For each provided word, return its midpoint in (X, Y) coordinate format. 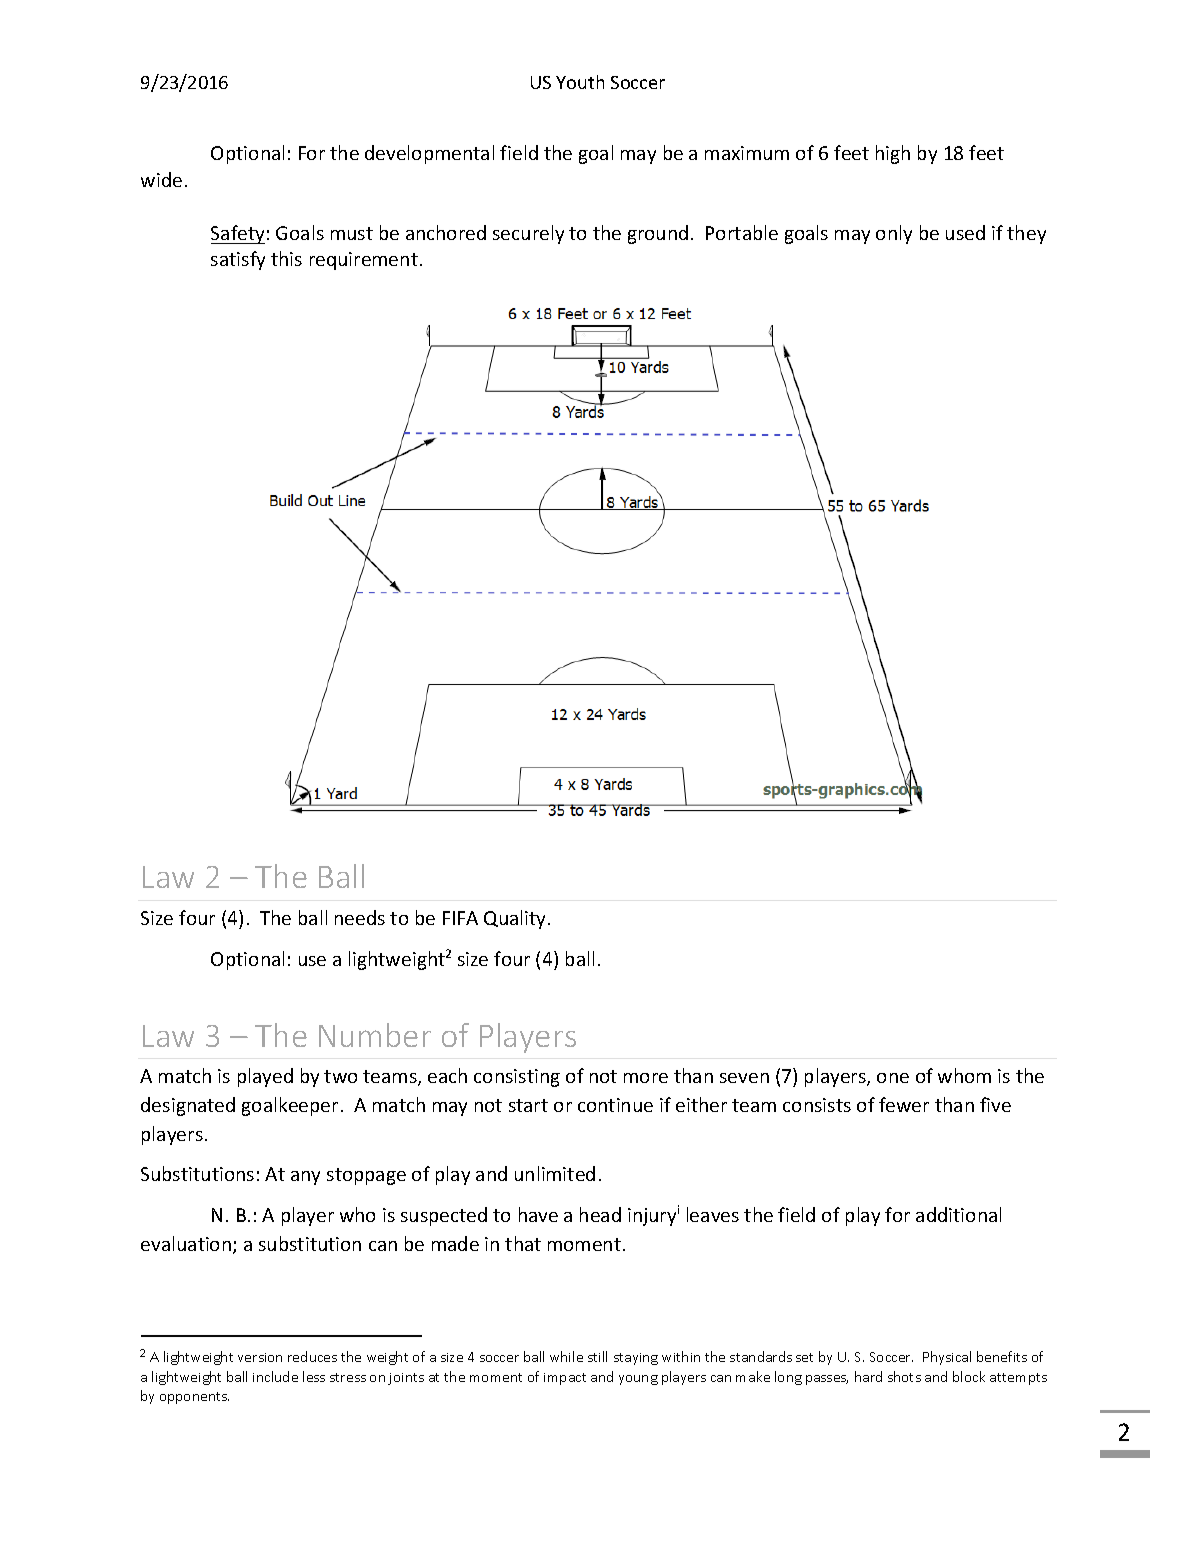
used (965, 232)
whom (964, 1075)
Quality (516, 919)
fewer (904, 1104)
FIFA (460, 918)
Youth (580, 82)
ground (658, 234)
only (894, 234)
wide (161, 179)
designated (188, 1106)
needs (360, 917)
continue (615, 1105)
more (646, 1078)
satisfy (238, 260)
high (893, 154)
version (260, 1357)
